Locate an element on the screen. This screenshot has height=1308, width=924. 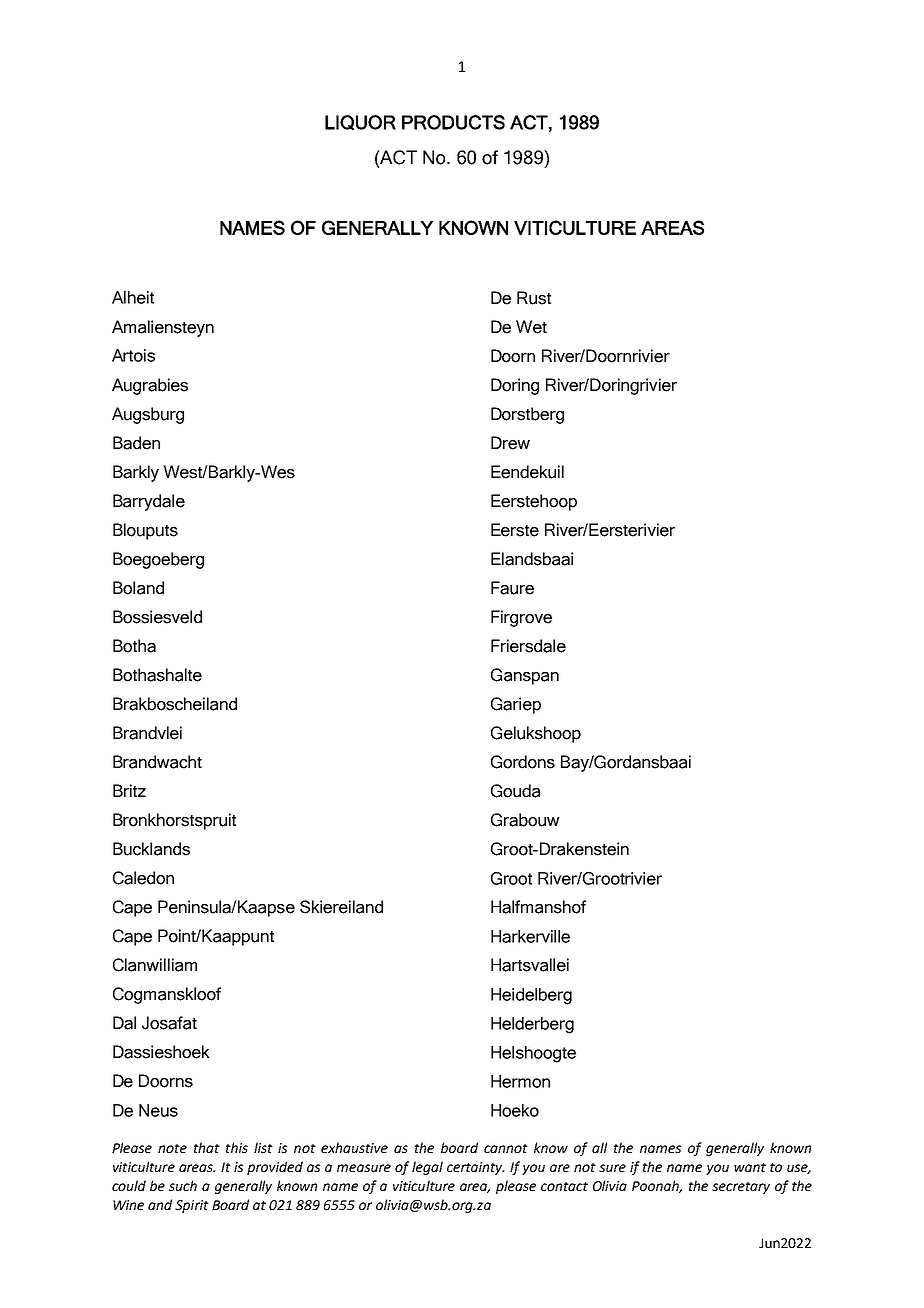
want is located at coordinates (750, 1167).
